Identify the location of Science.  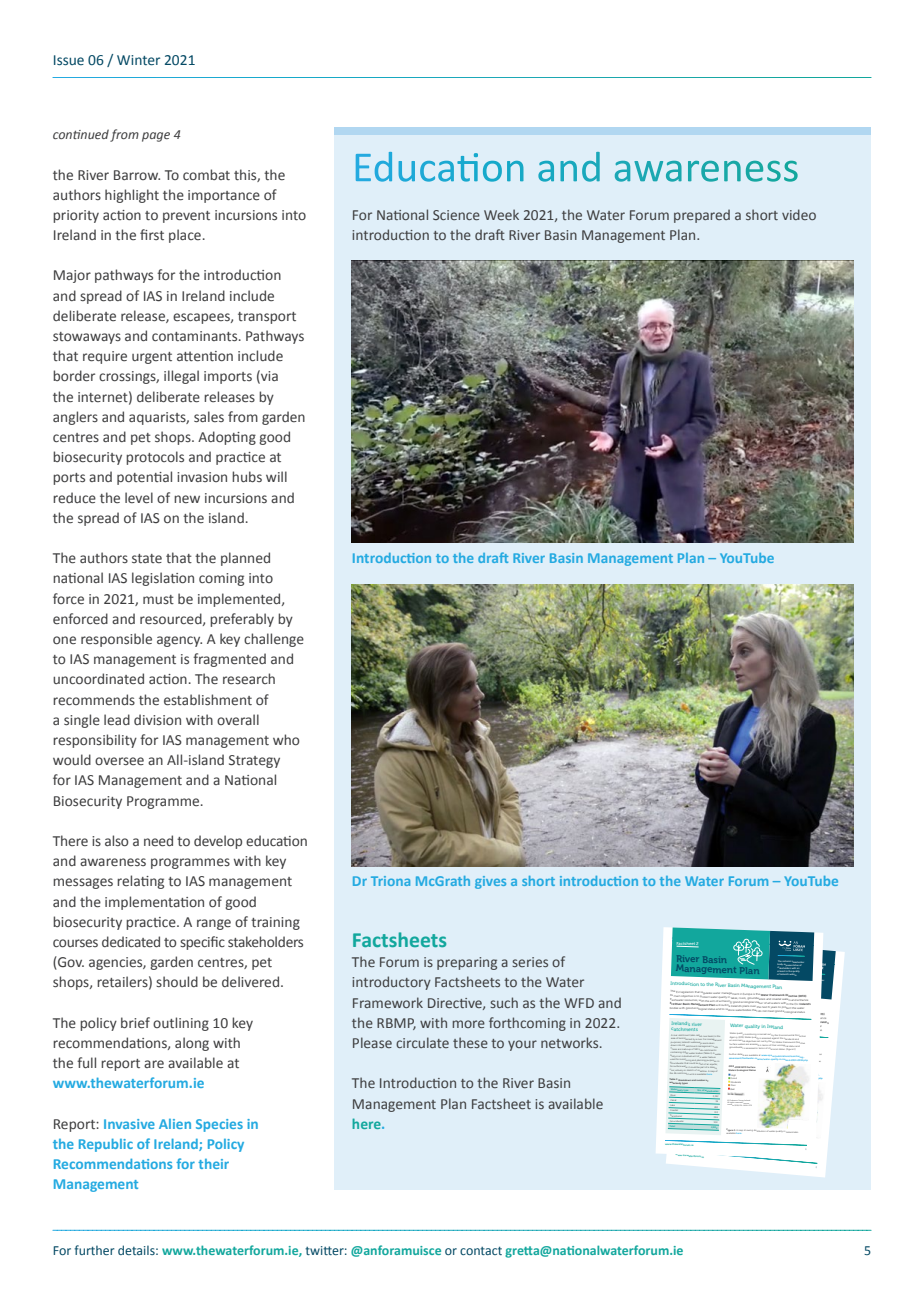
(456, 215).
